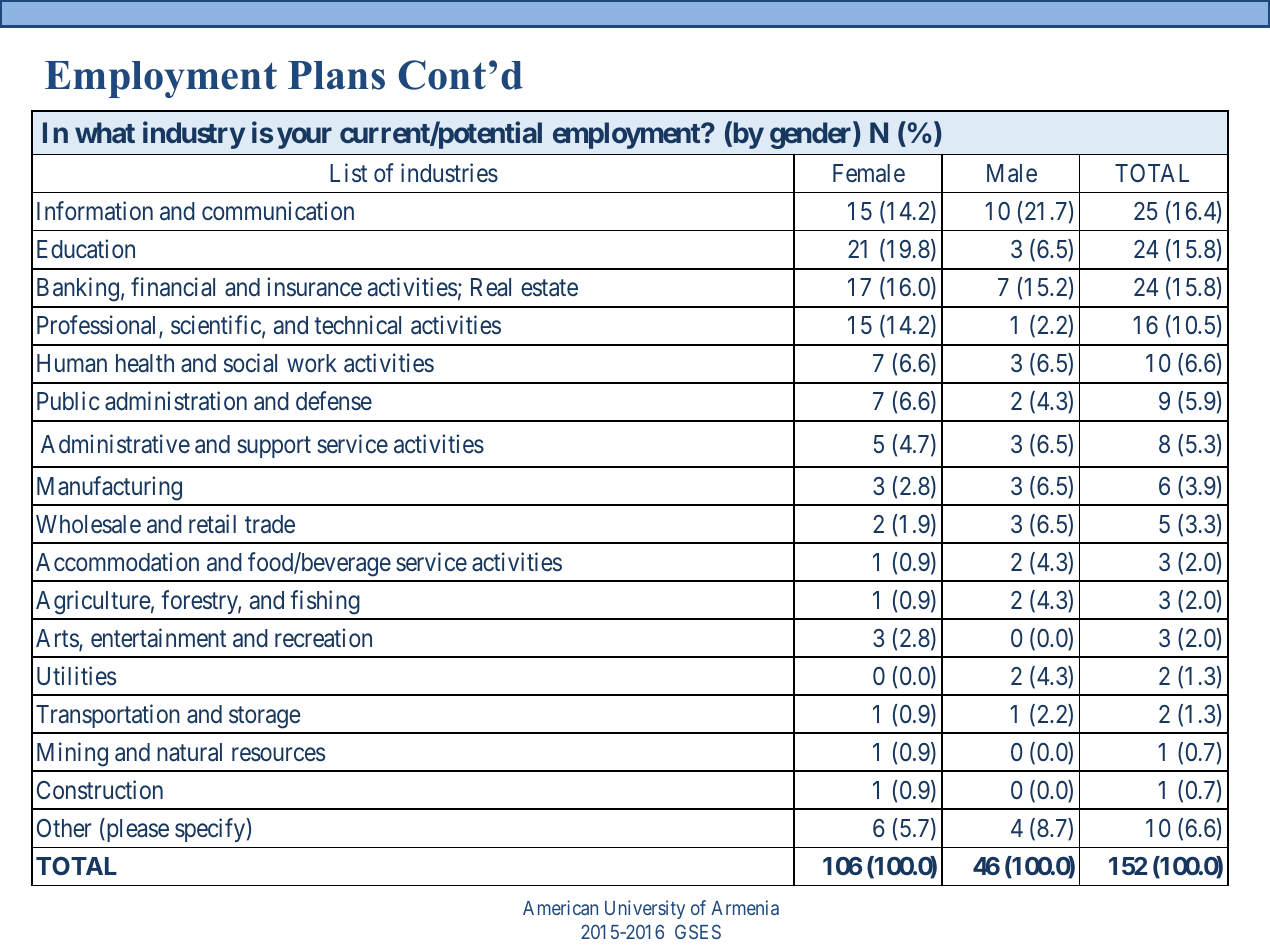 The height and width of the screenshot is (952, 1270). What do you see at coordinates (336, 75) in the screenshot?
I see `Plans` at bounding box center [336, 75].
